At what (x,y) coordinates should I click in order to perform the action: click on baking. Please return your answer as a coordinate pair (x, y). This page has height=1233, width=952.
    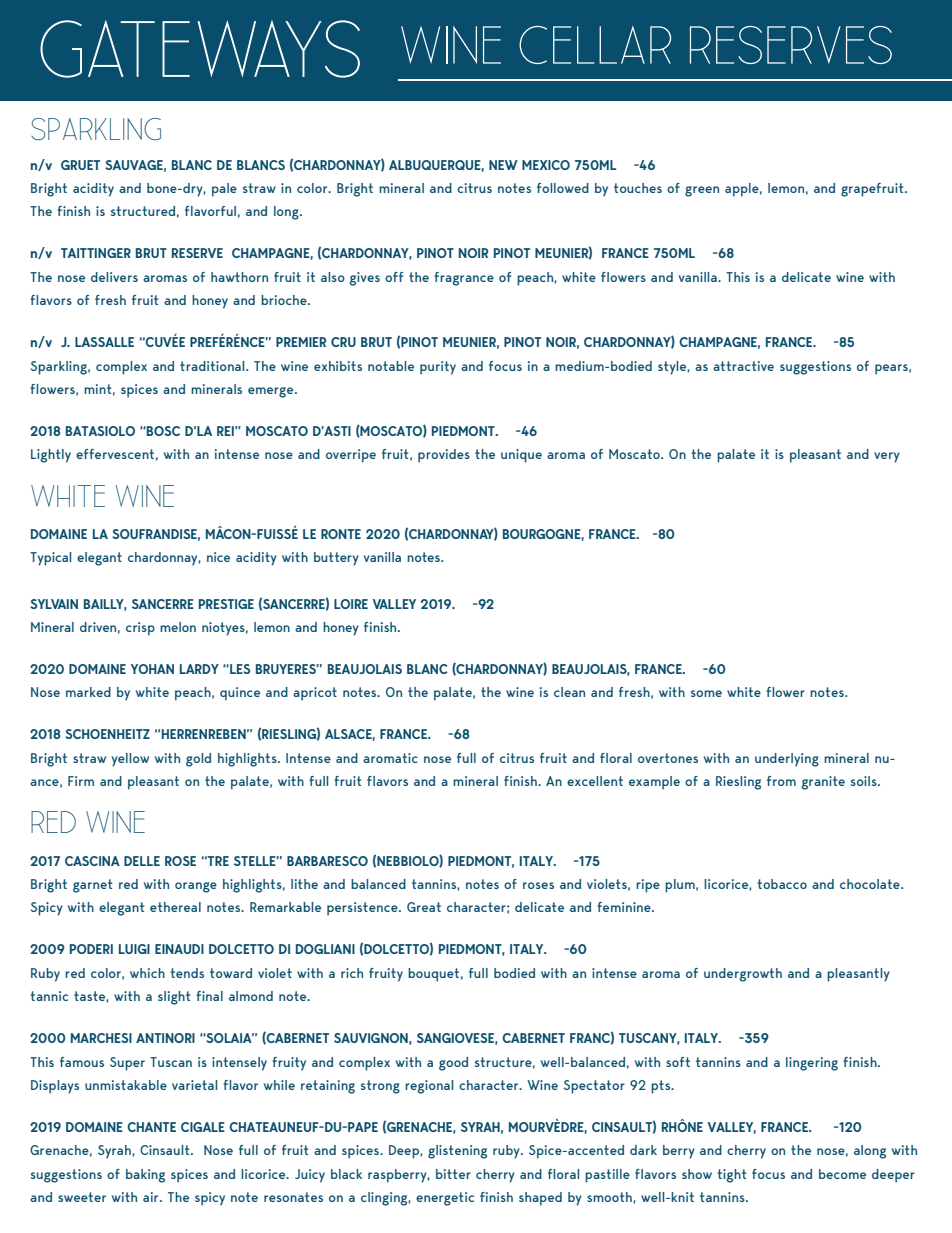
    Looking at the image, I should click on (145, 1176).
